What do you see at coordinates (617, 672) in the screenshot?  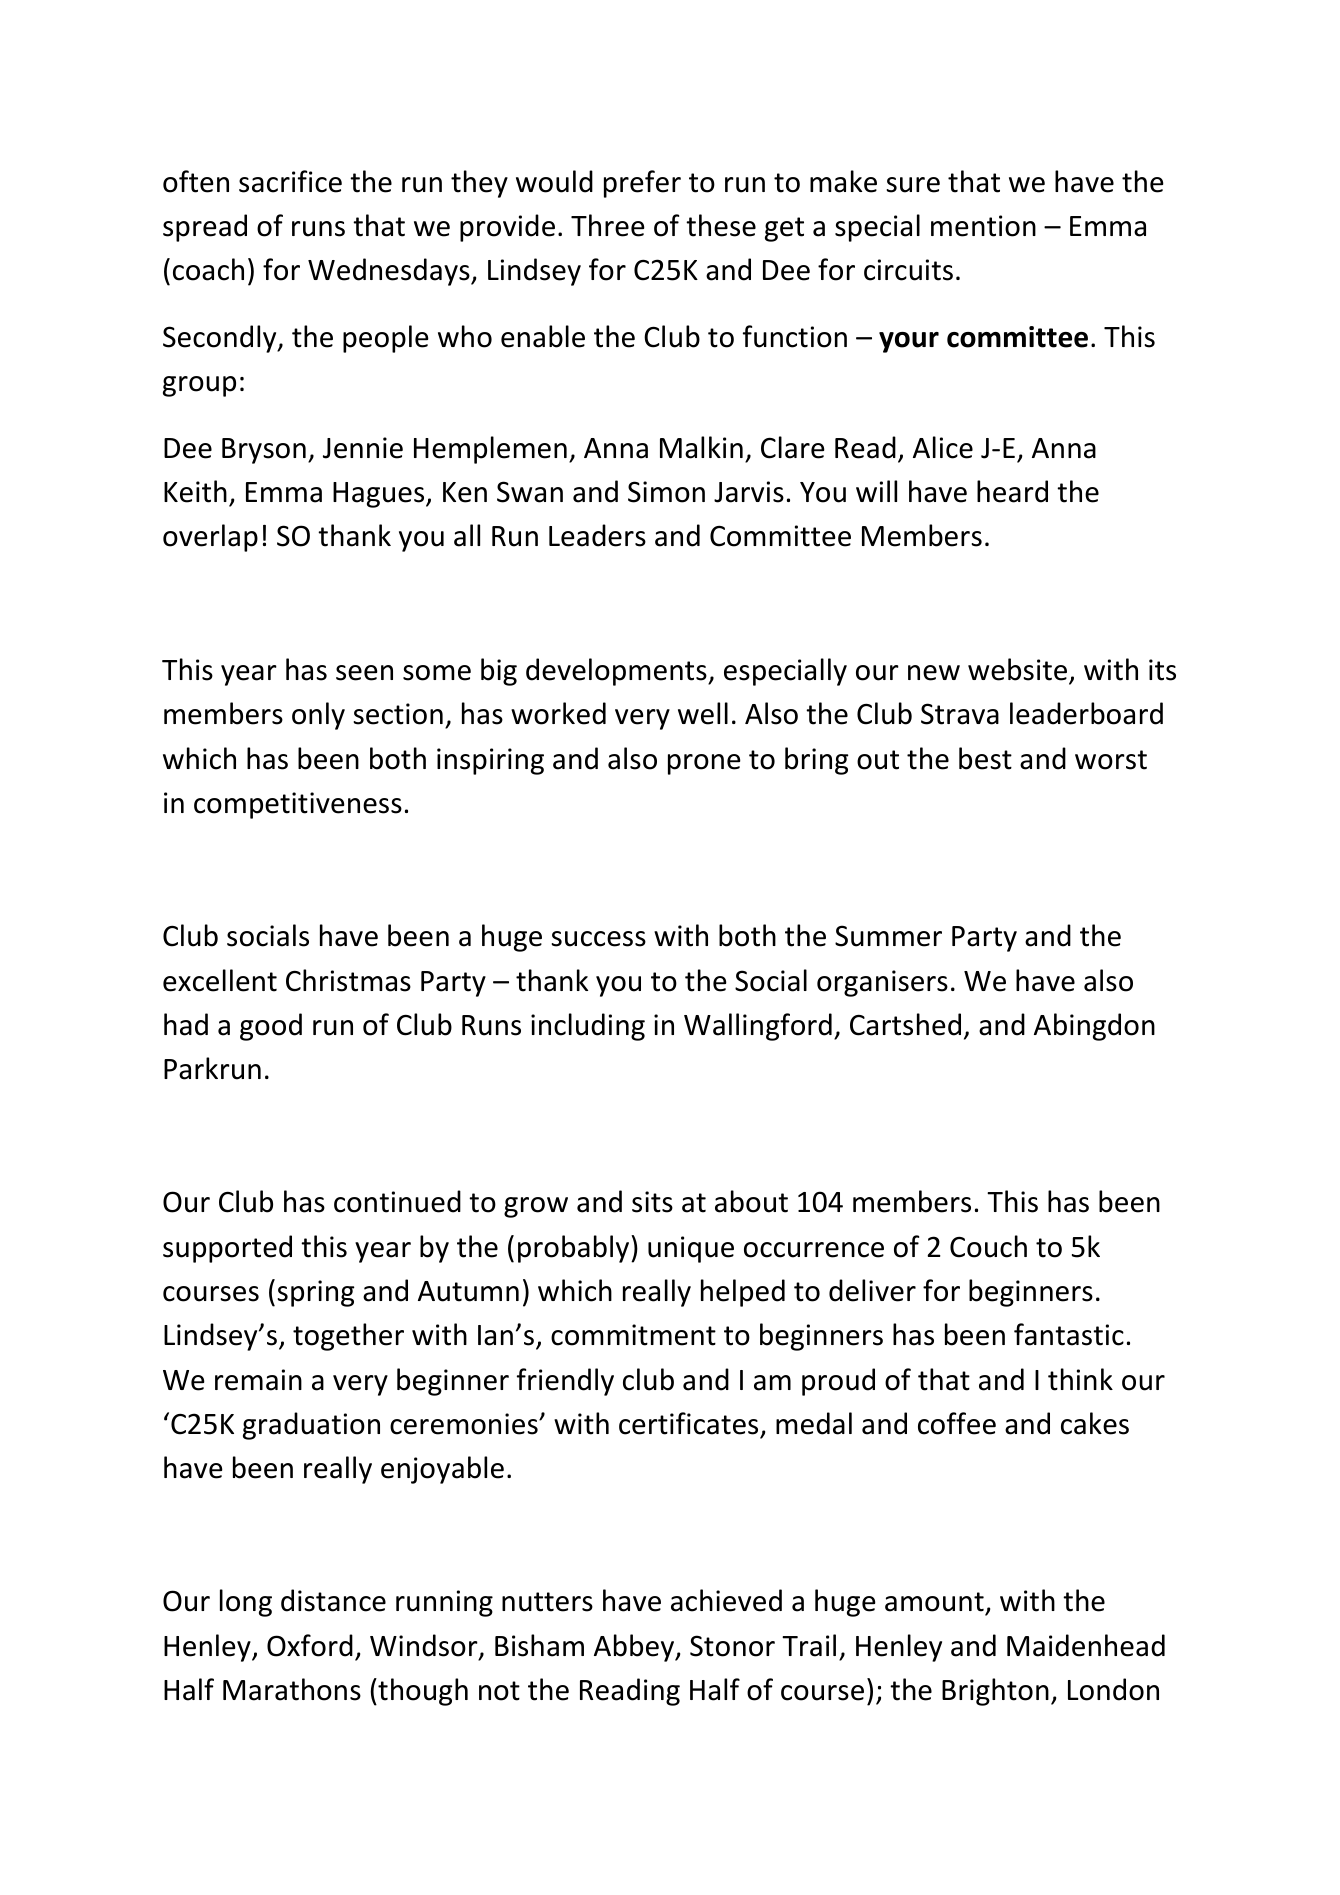 I see `developments` at bounding box center [617, 672].
